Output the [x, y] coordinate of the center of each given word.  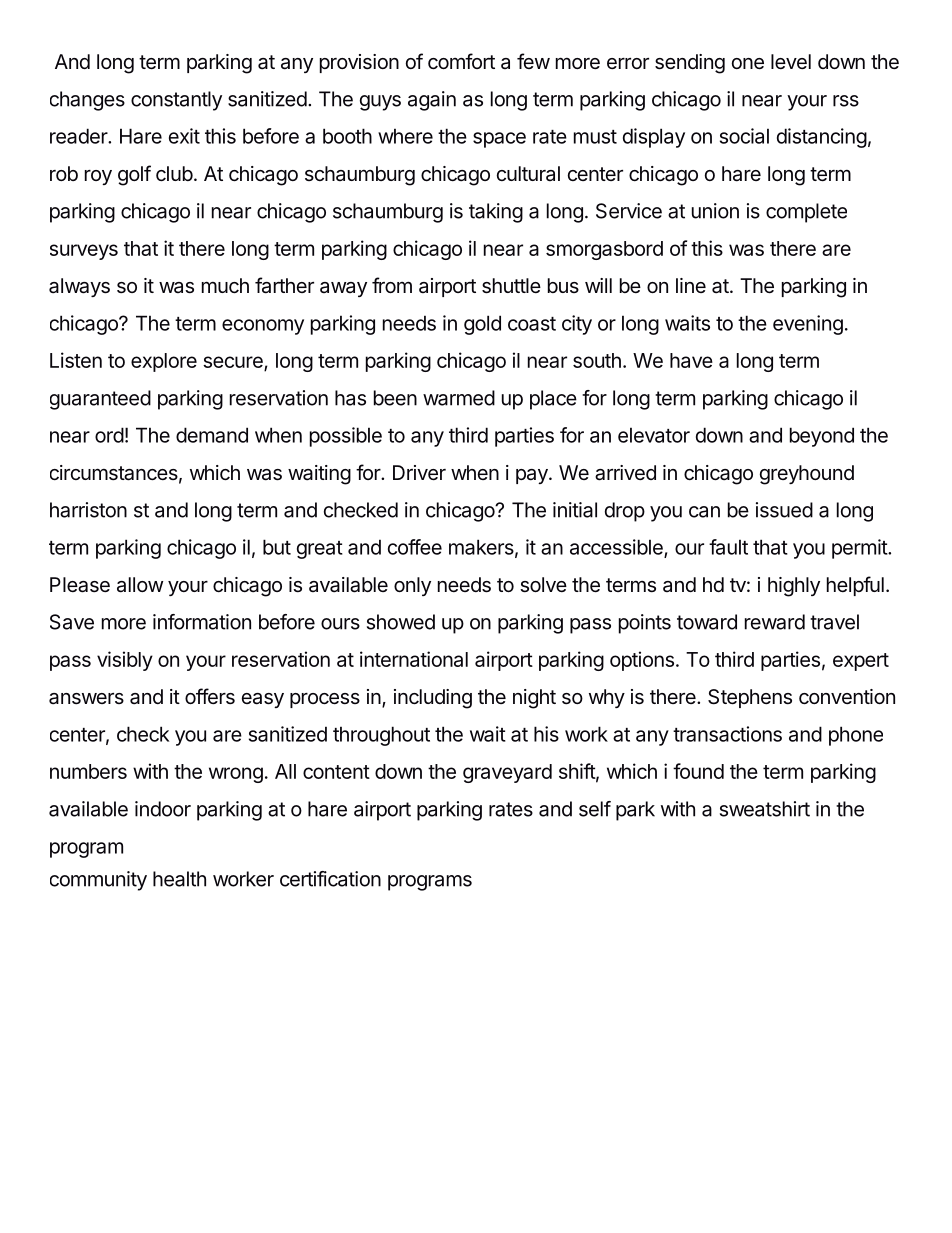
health [179, 879]
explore [164, 362]
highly [794, 587]
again [432, 101]
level [791, 61]
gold [482, 325]
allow [140, 585]
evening [808, 325]
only [412, 586]
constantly [176, 101]
